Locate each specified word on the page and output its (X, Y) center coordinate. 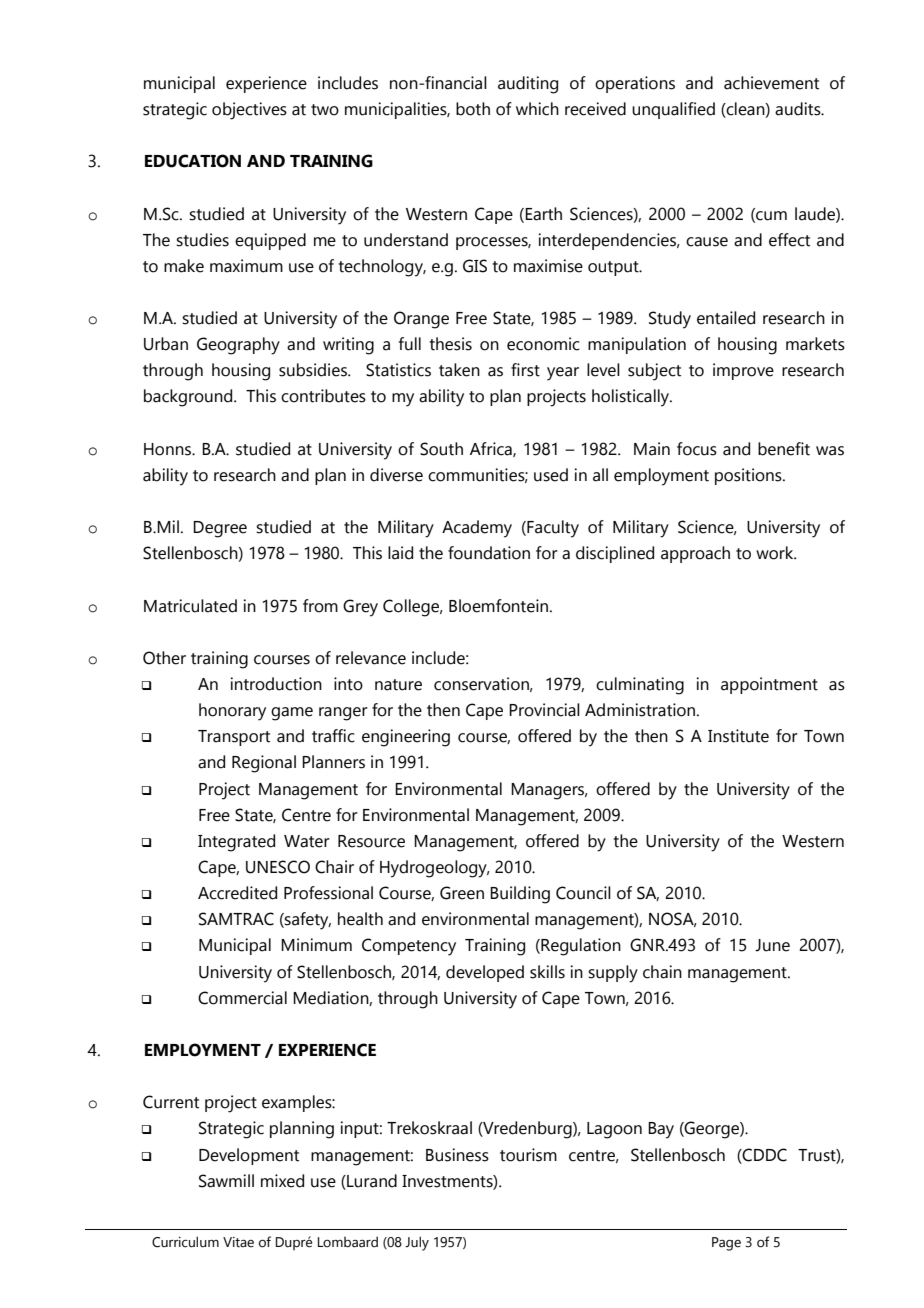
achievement (771, 83)
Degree (220, 529)
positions (749, 476)
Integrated (236, 843)
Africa (492, 449)
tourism (528, 1155)
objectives (249, 111)
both (473, 109)
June (772, 945)
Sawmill (226, 1181)
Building (520, 895)
